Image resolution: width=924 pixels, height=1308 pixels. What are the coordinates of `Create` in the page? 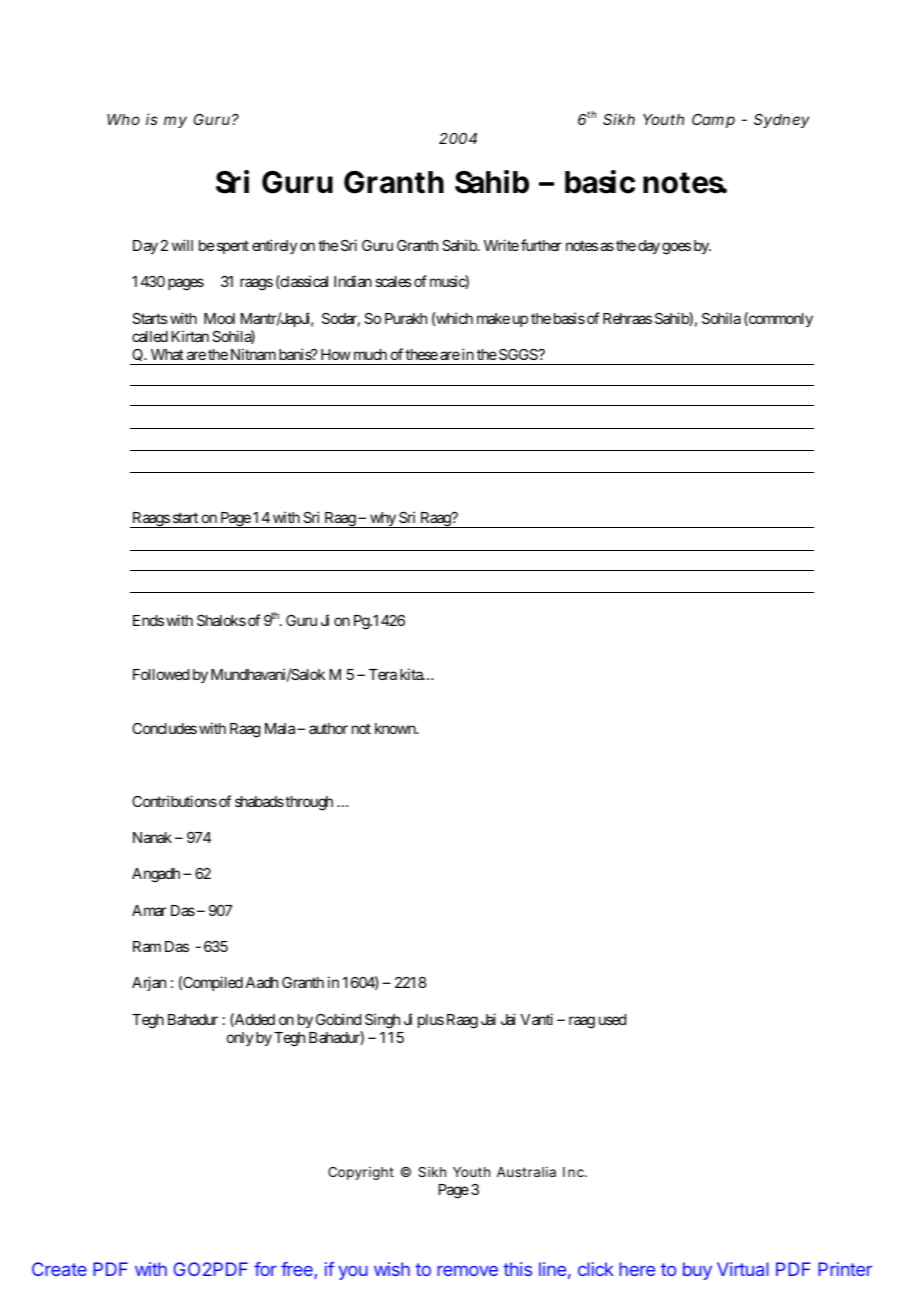 It's located at (59, 1269).
